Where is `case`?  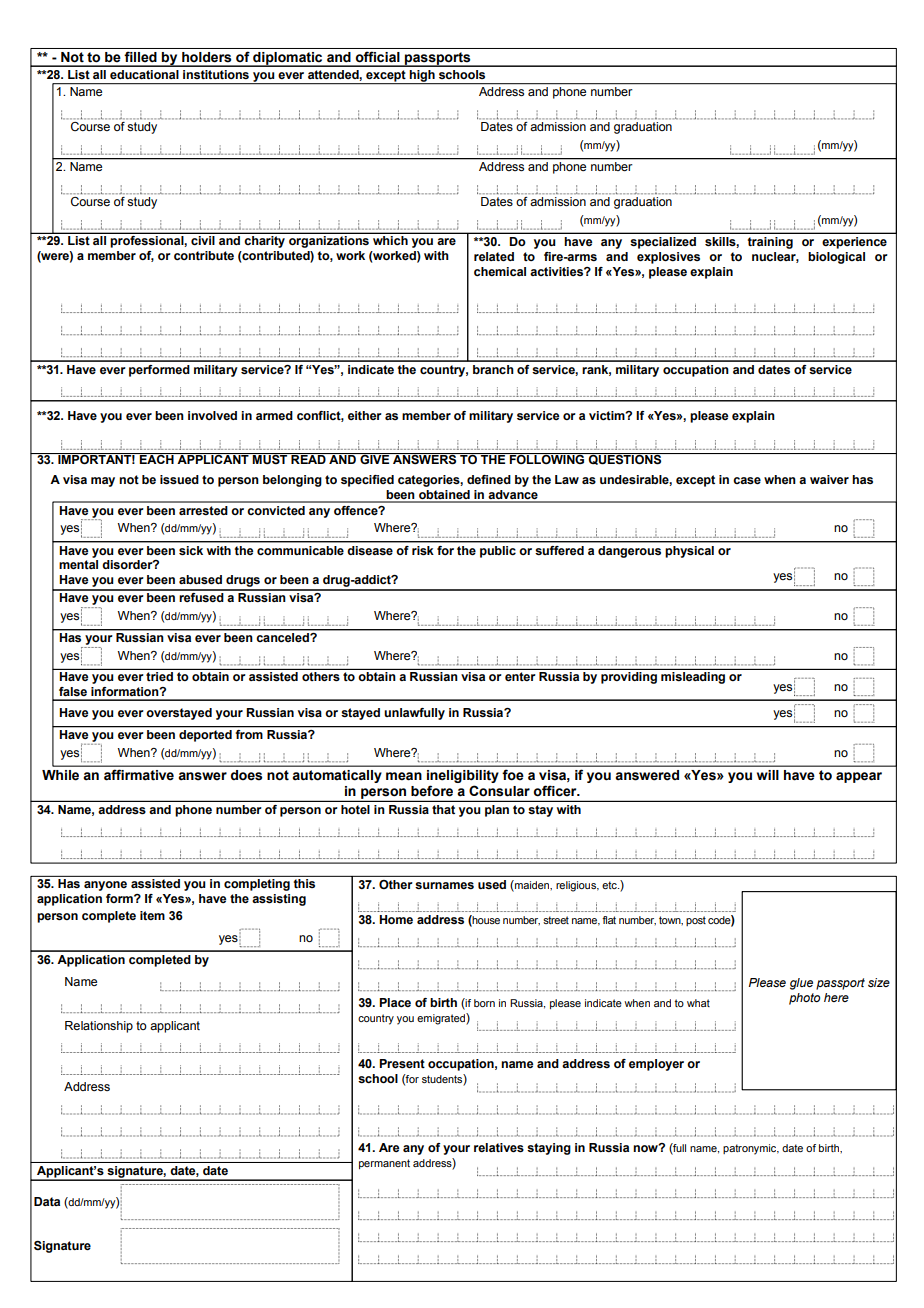
case is located at coordinates (747, 481).
